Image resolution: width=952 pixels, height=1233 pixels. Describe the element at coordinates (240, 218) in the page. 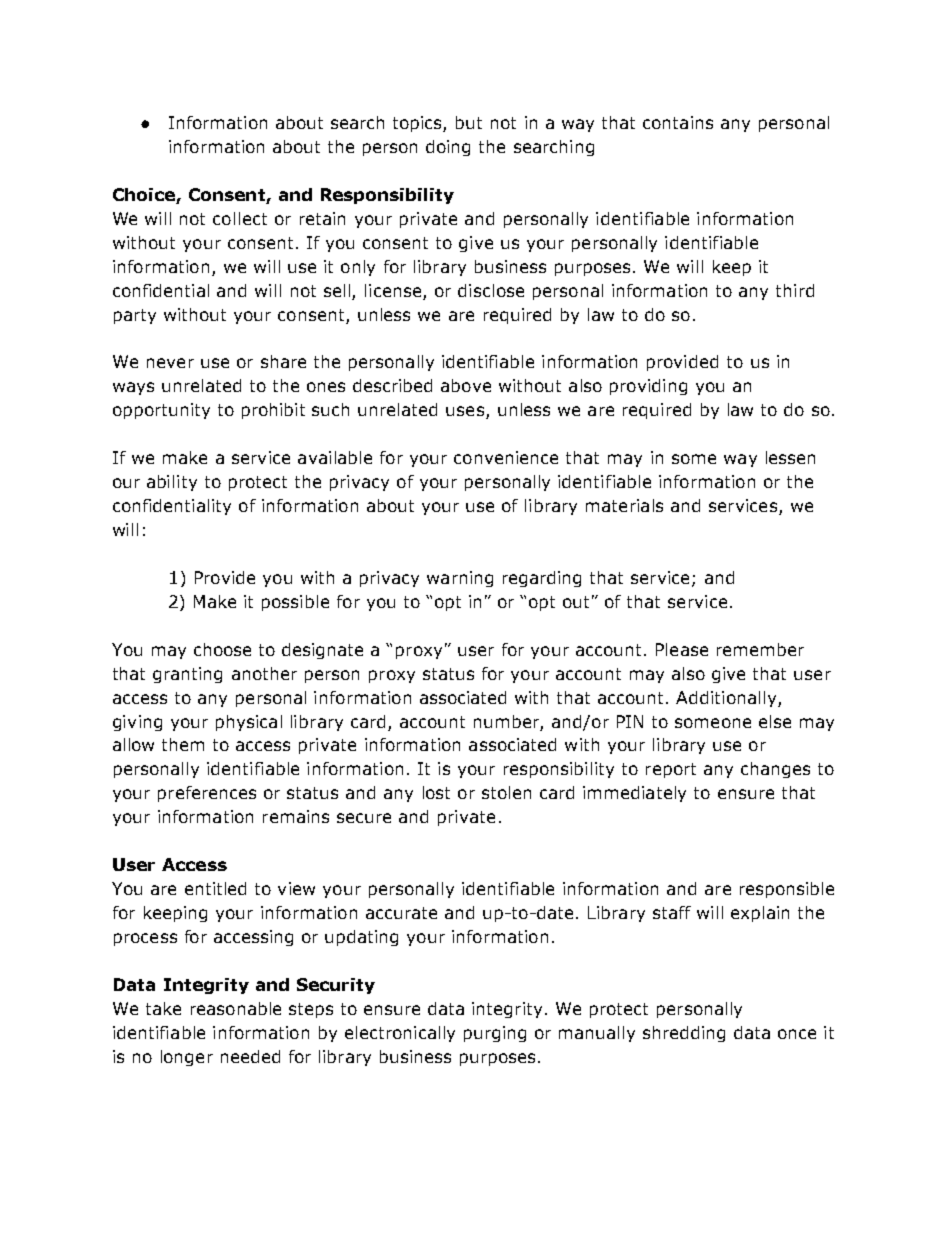

I see `collect` at that location.
